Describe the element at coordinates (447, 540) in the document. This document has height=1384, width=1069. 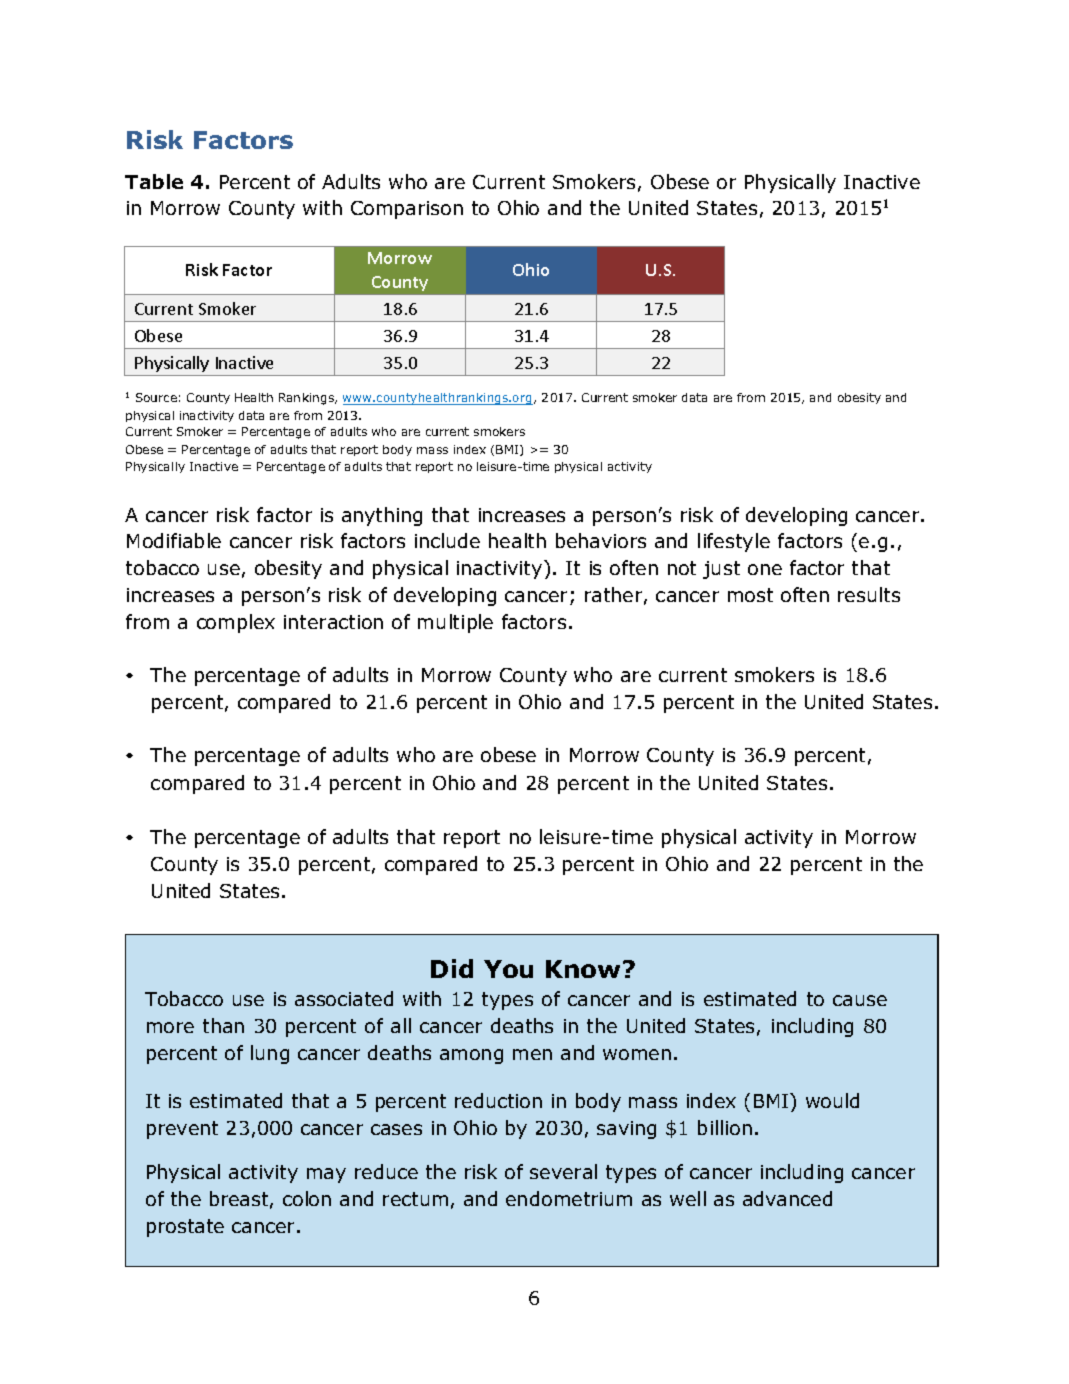
I see `include` at that location.
